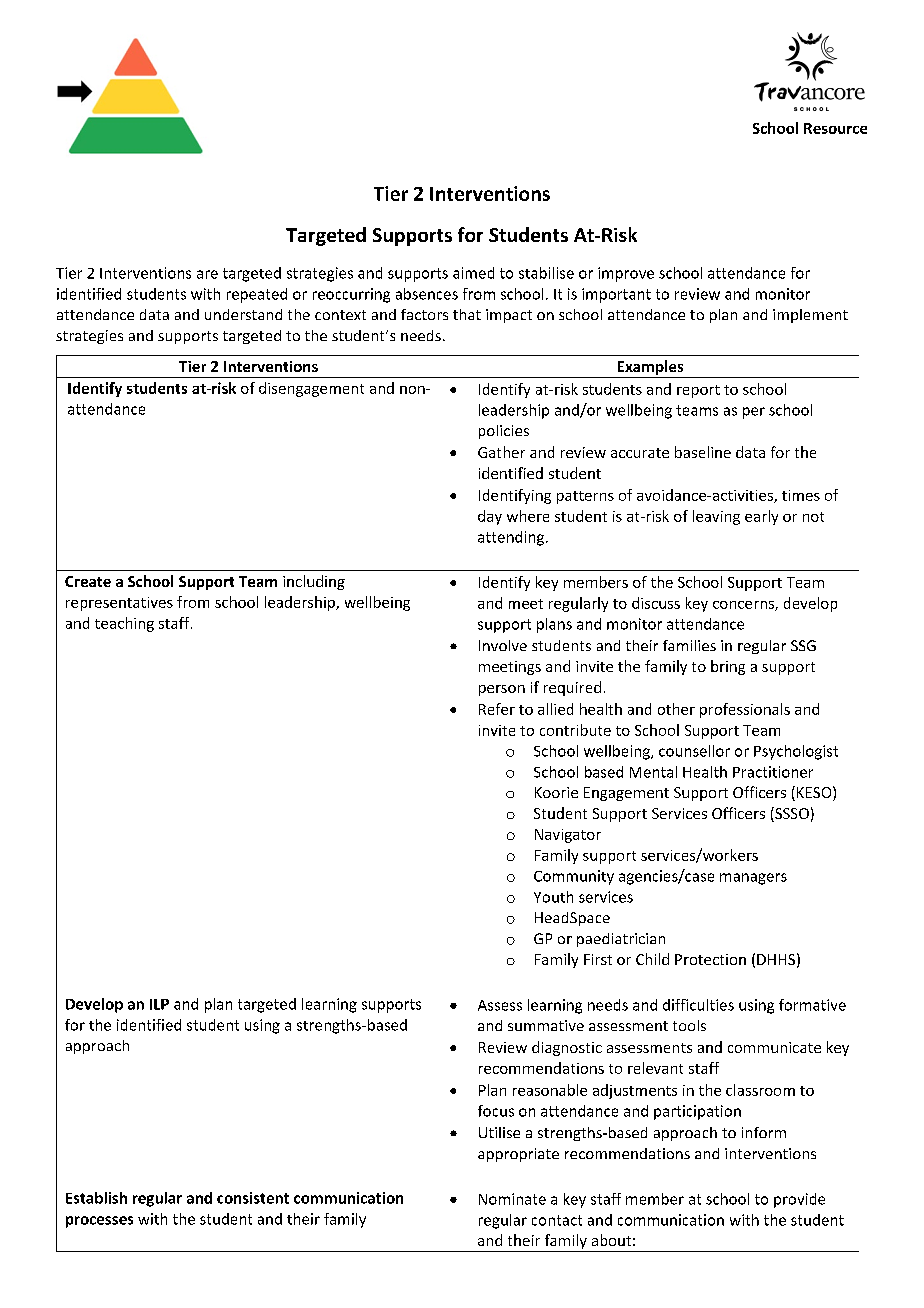 The height and width of the page is (1308, 924). What do you see at coordinates (835, 128) in the page?
I see `Resource` at bounding box center [835, 128].
